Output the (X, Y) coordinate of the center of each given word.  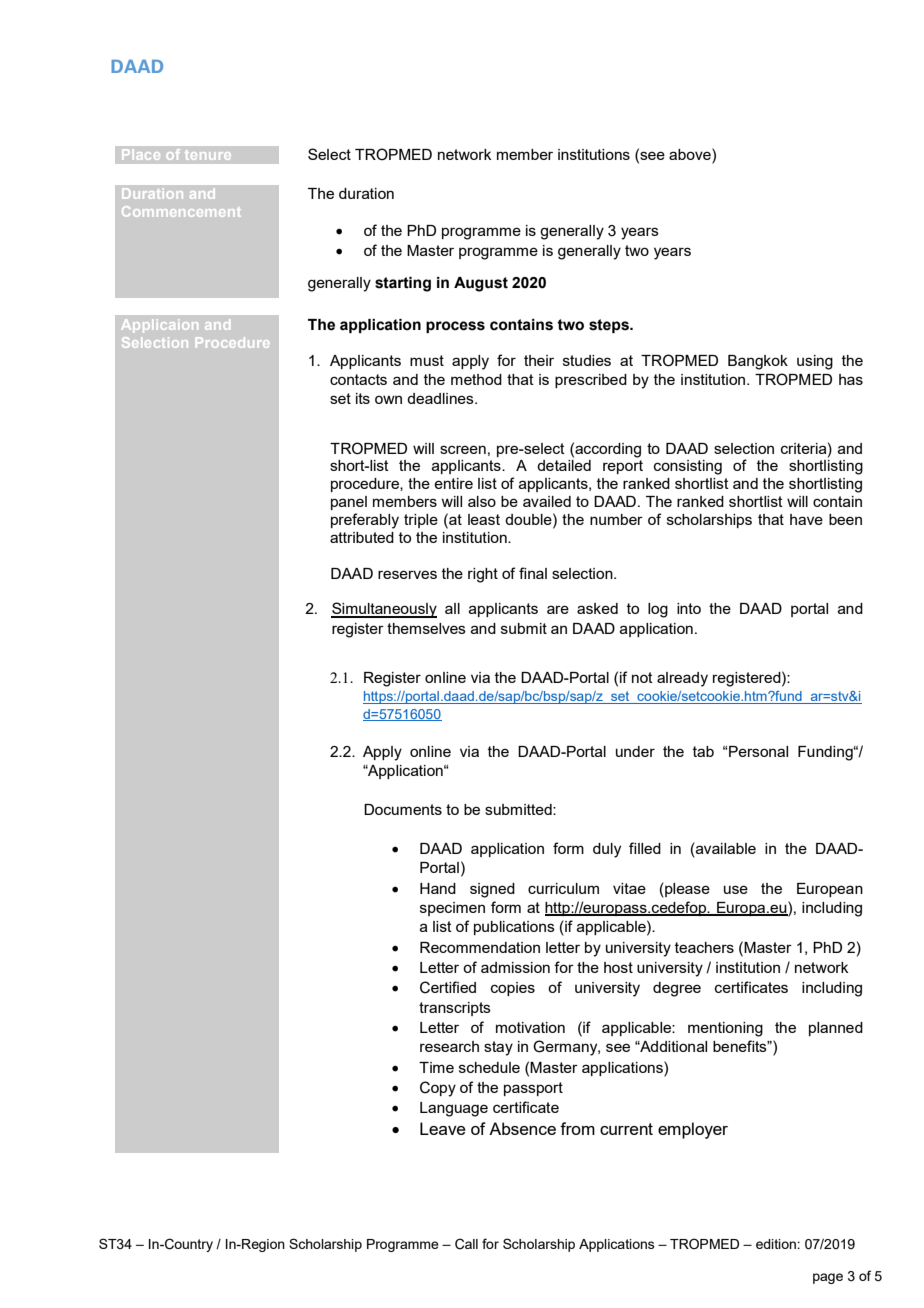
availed (547, 501)
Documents (403, 809)
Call (466, 1244)
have (806, 519)
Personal (757, 751)
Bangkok (758, 362)
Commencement (181, 211)
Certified (448, 987)
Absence (522, 1128)
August (481, 284)
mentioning (725, 1029)
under (635, 751)
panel (349, 503)
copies (513, 989)
